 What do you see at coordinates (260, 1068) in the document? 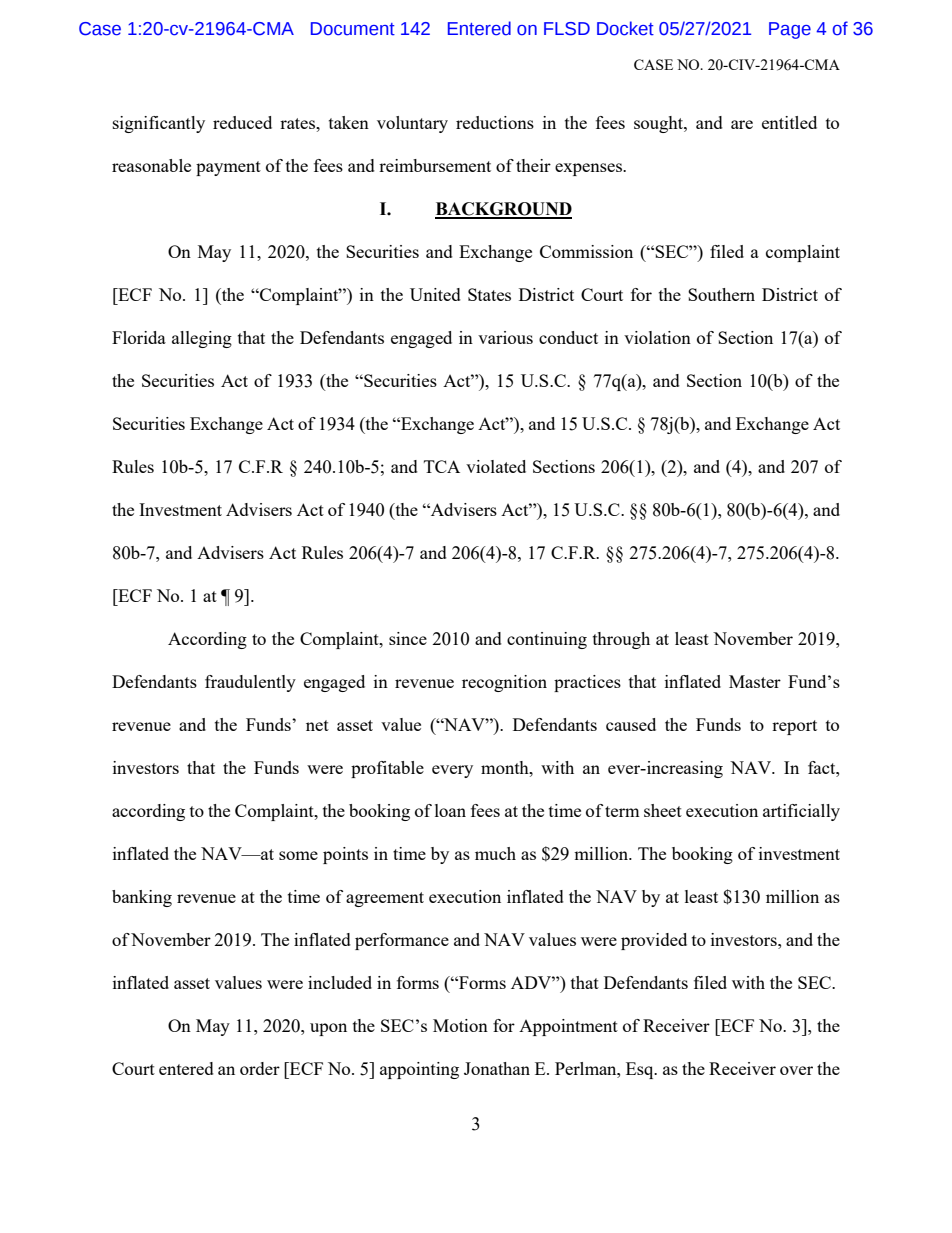
I see `order` at bounding box center [260, 1068].
